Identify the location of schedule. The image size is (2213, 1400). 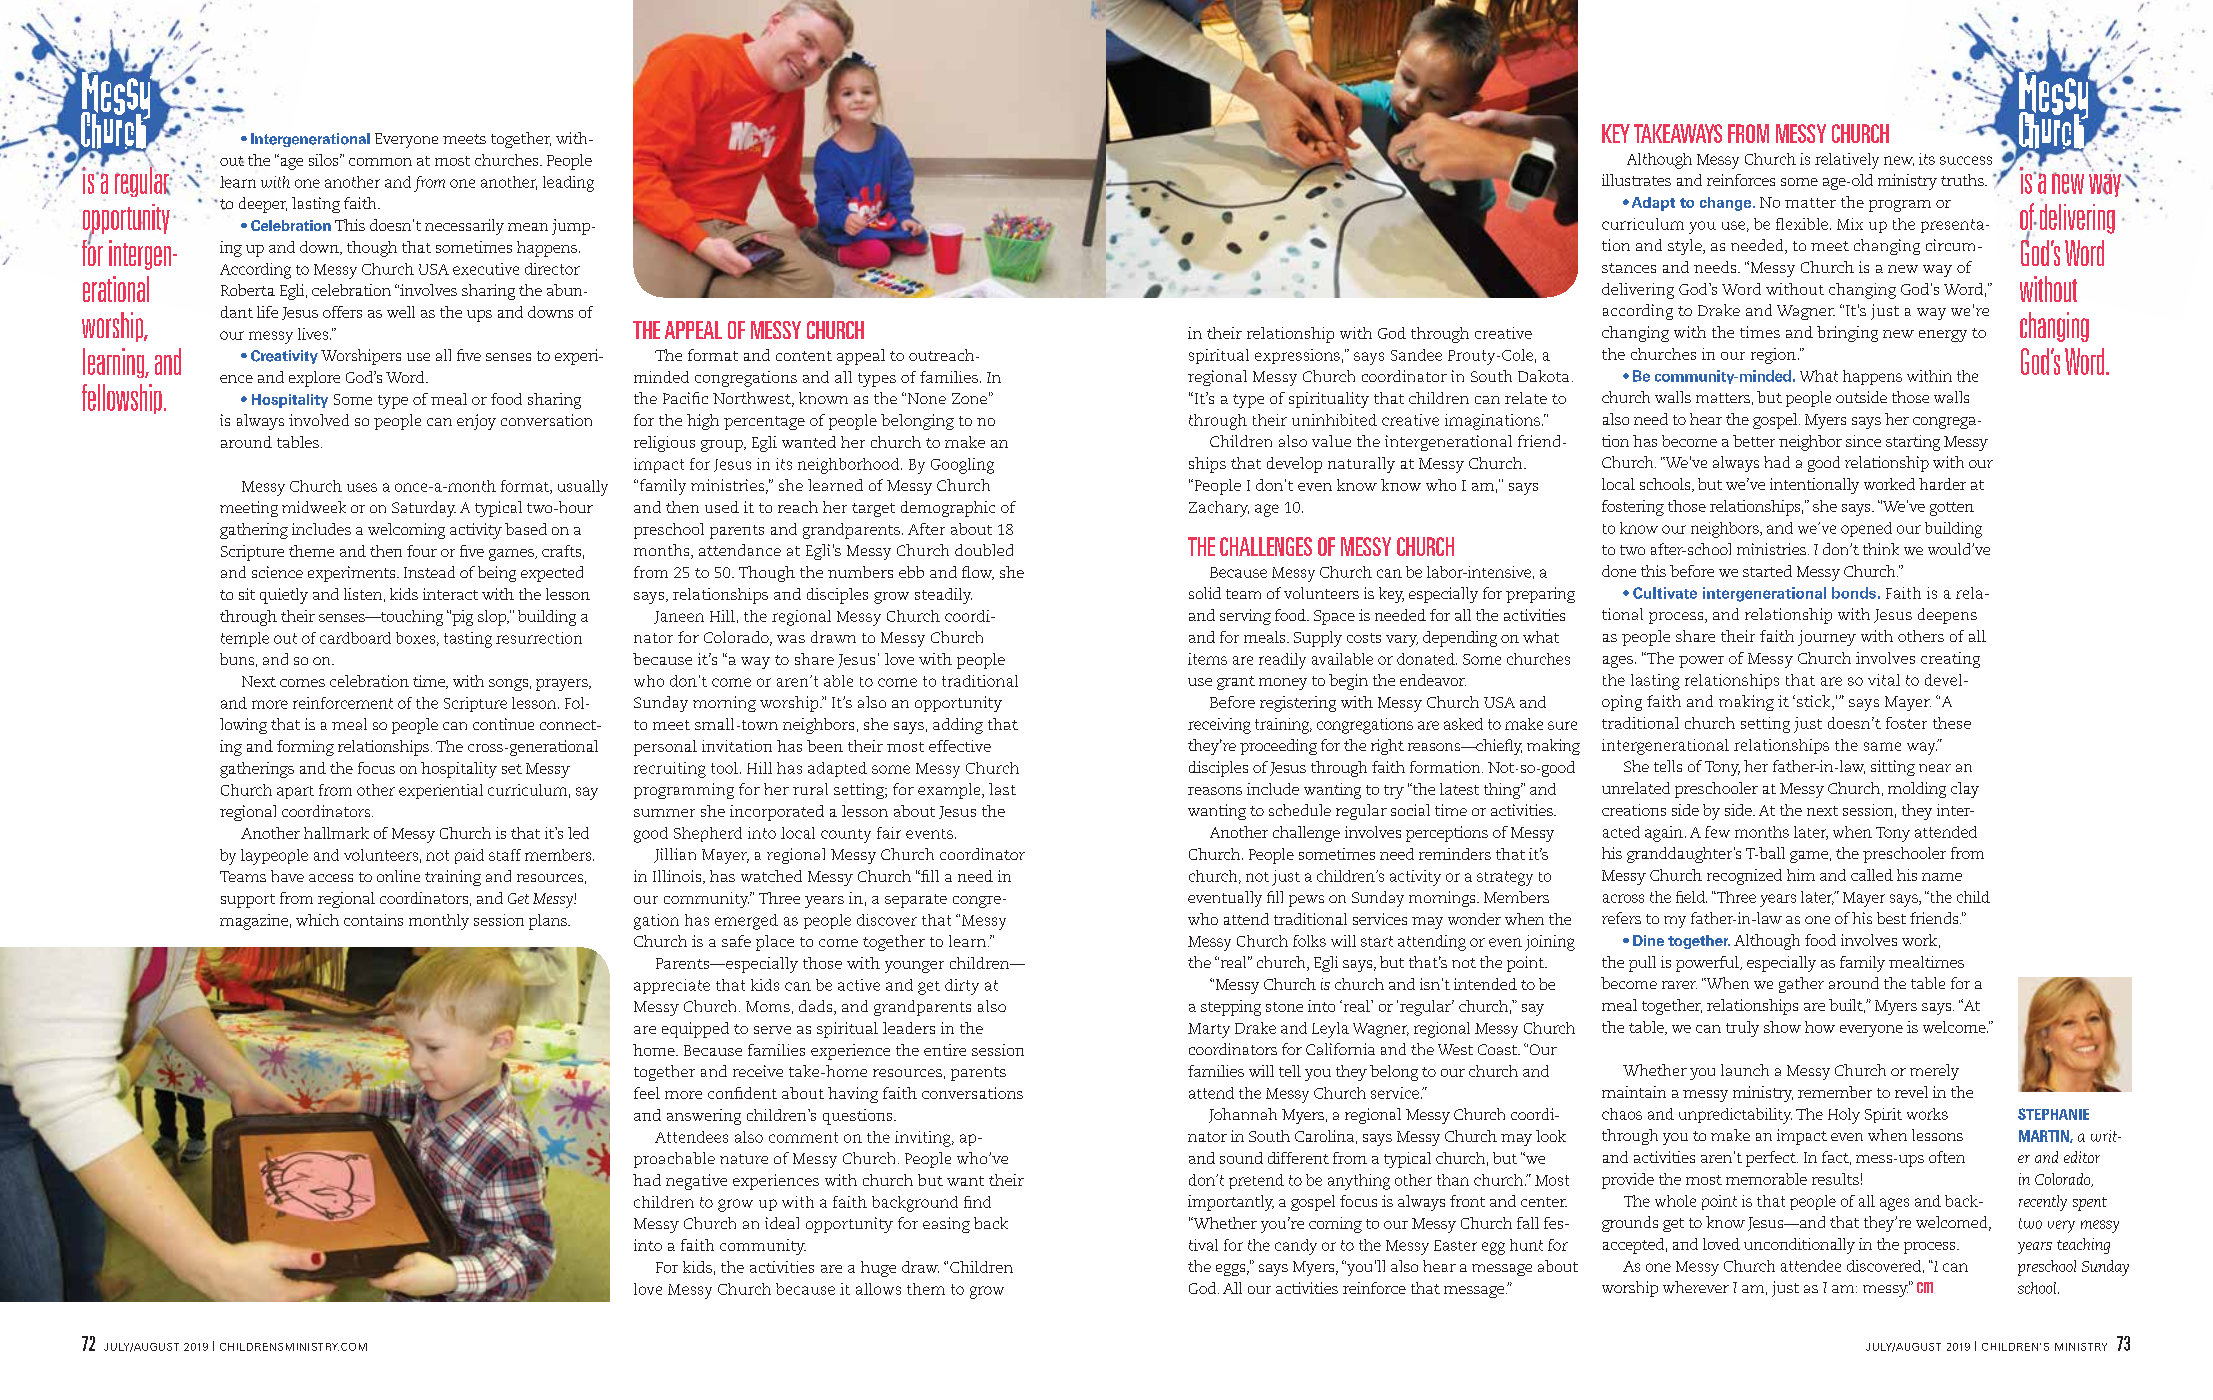
(1300, 810).
